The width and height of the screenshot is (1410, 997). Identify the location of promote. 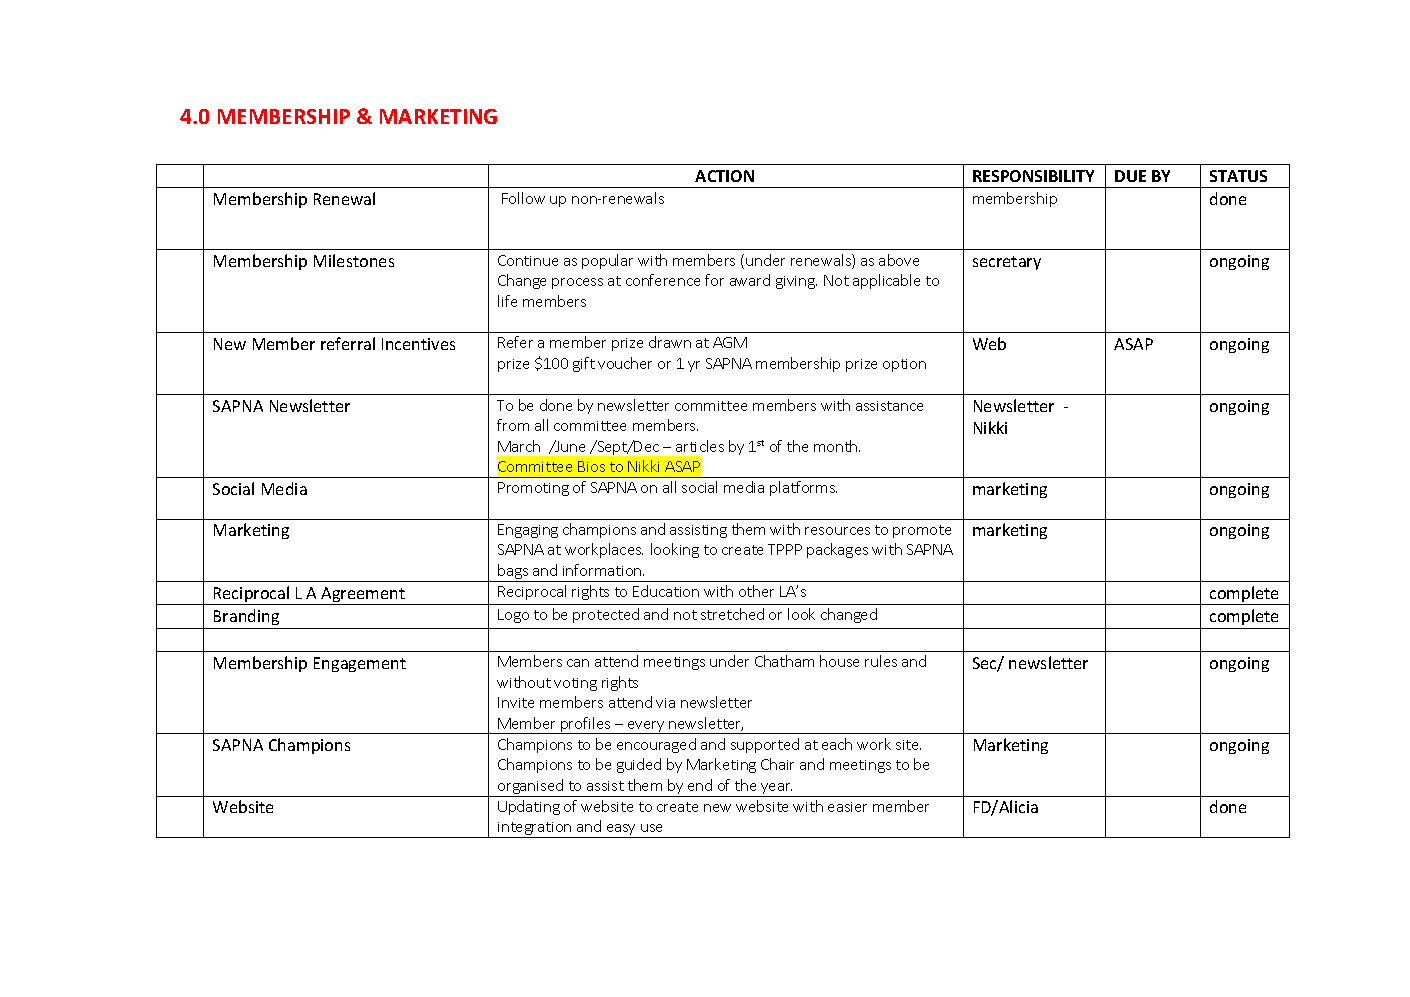
(922, 531).
